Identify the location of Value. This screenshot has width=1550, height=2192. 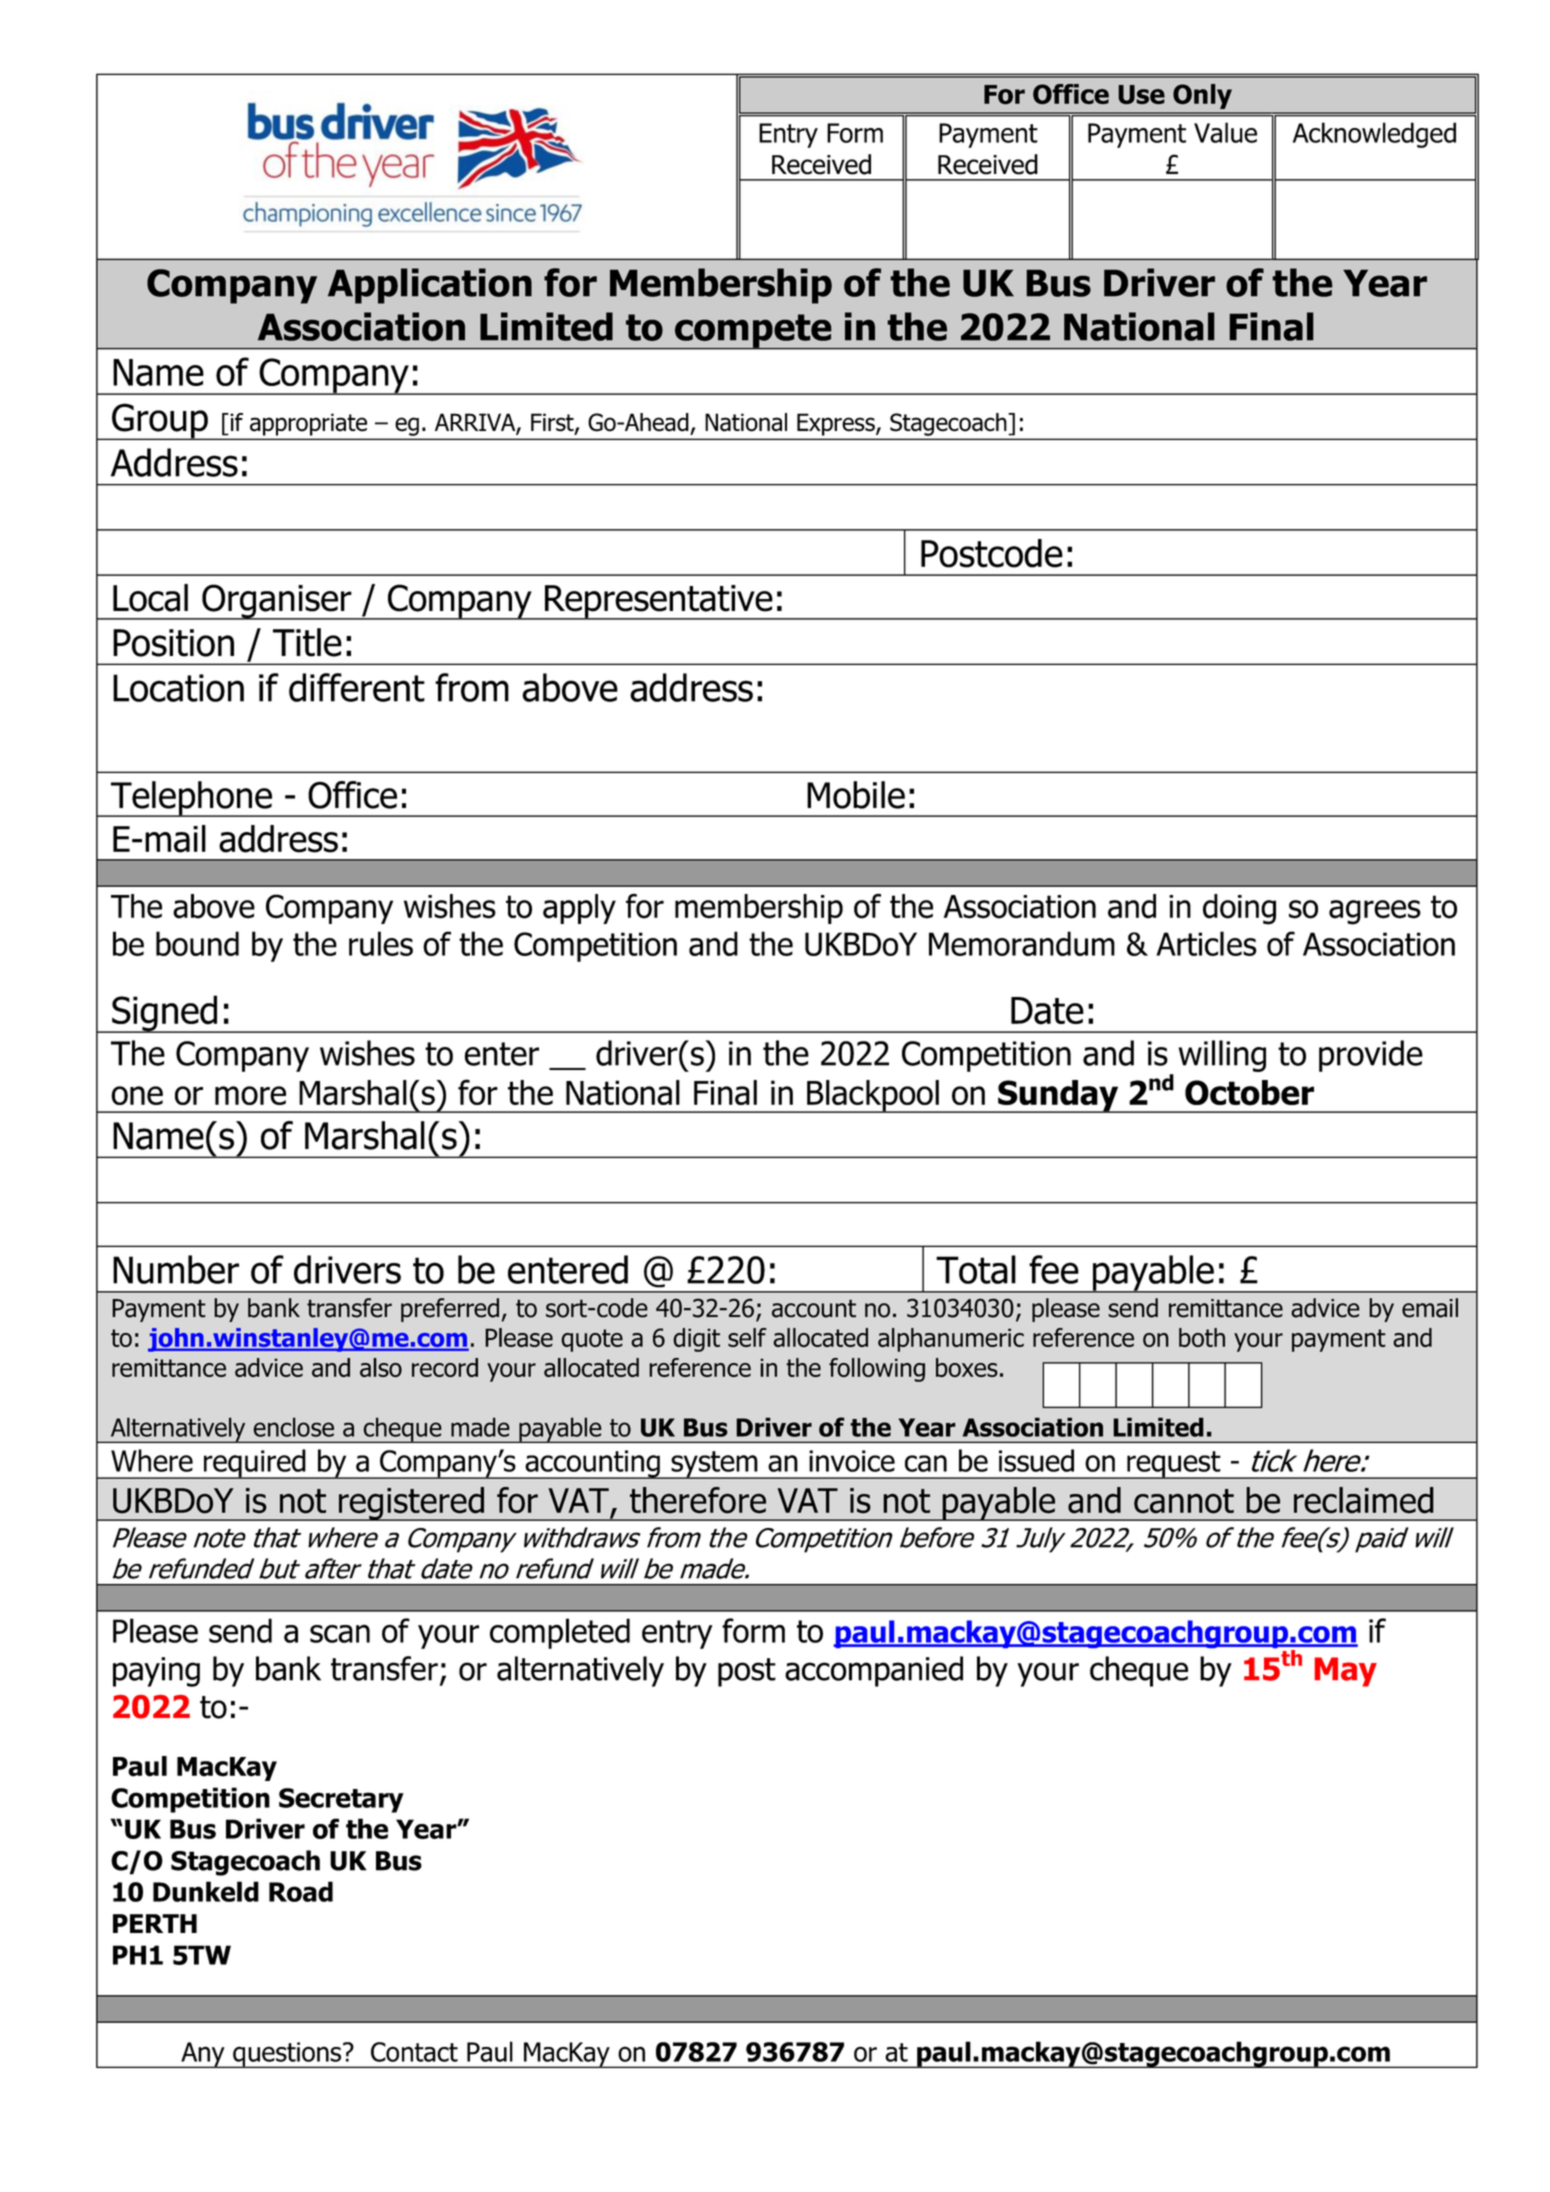
(1225, 132).
